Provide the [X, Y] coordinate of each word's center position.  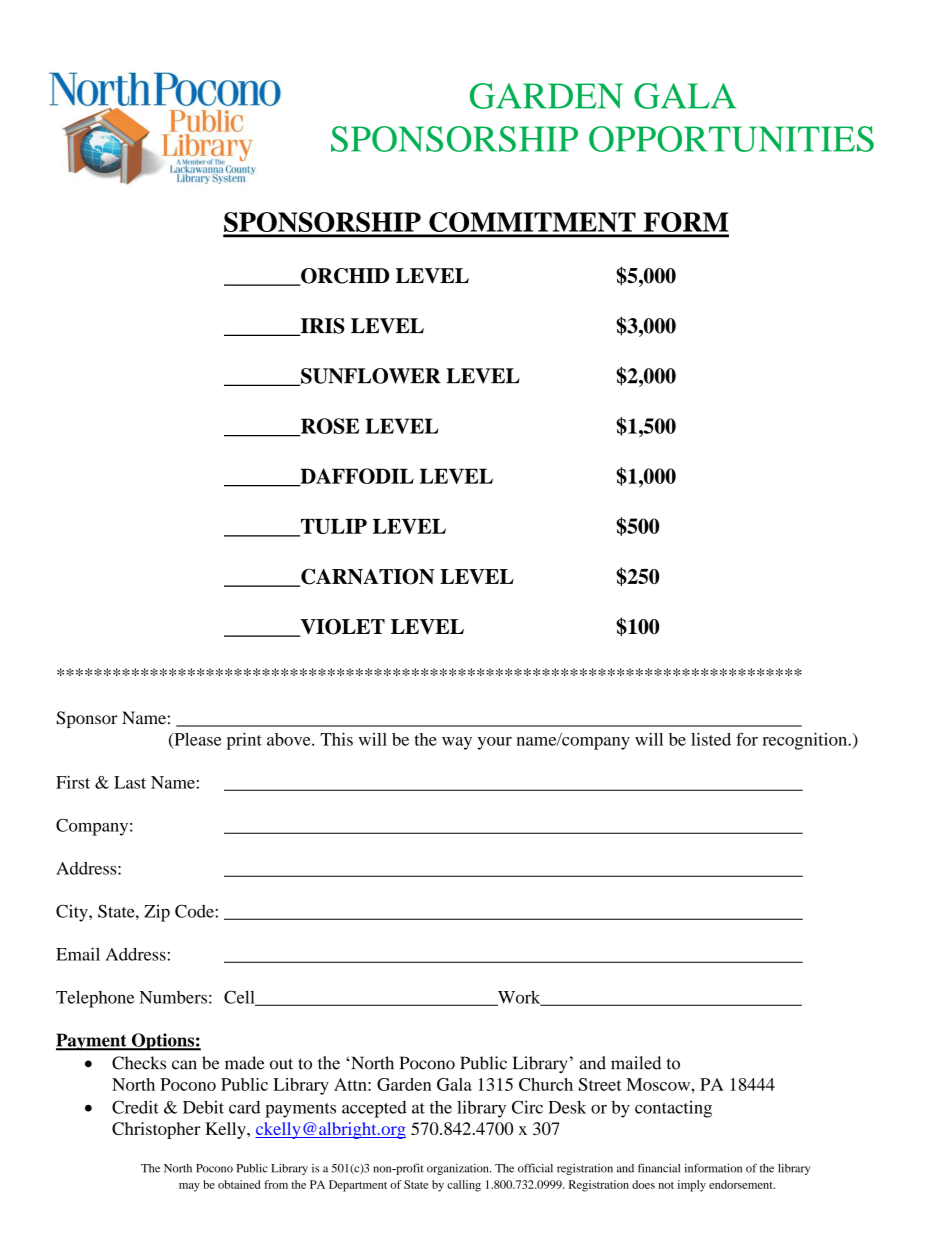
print [244, 741]
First [73, 782]
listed [711, 739]
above [290, 739]
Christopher [156, 1130]
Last [130, 782]
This [336, 739]
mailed [636, 1063]
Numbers [173, 997]
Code [195, 911]
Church [546, 1084]
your [495, 743]
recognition [806, 741]
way [457, 743]
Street [600, 1084]
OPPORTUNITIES [731, 139]
